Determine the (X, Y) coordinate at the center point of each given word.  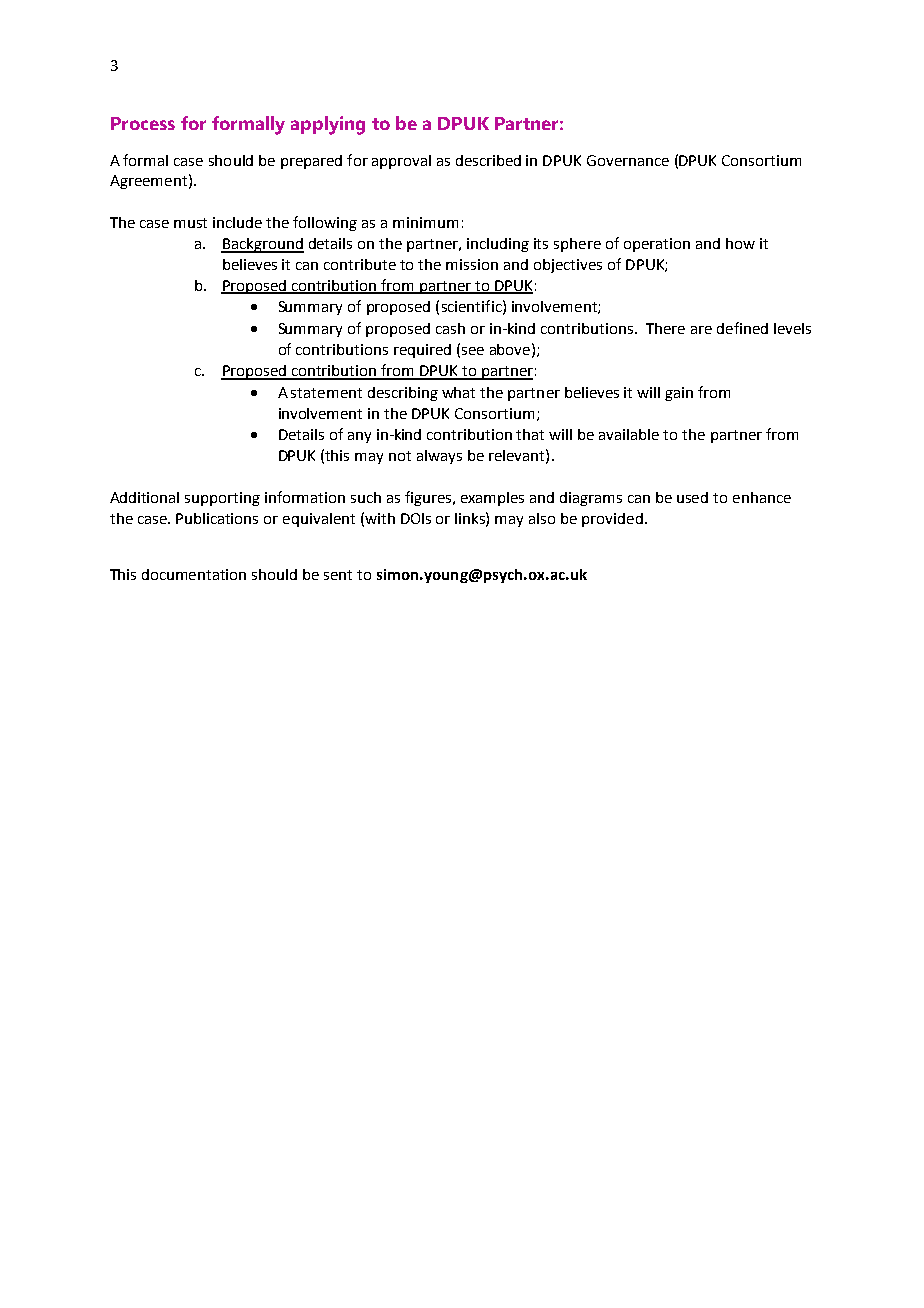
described (488, 160)
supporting (222, 499)
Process (143, 123)
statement (326, 393)
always (439, 457)
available (629, 434)
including (498, 245)
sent (338, 575)
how (740, 243)
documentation (194, 574)
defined (742, 328)
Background (262, 245)
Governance (628, 160)
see (473, 351)
